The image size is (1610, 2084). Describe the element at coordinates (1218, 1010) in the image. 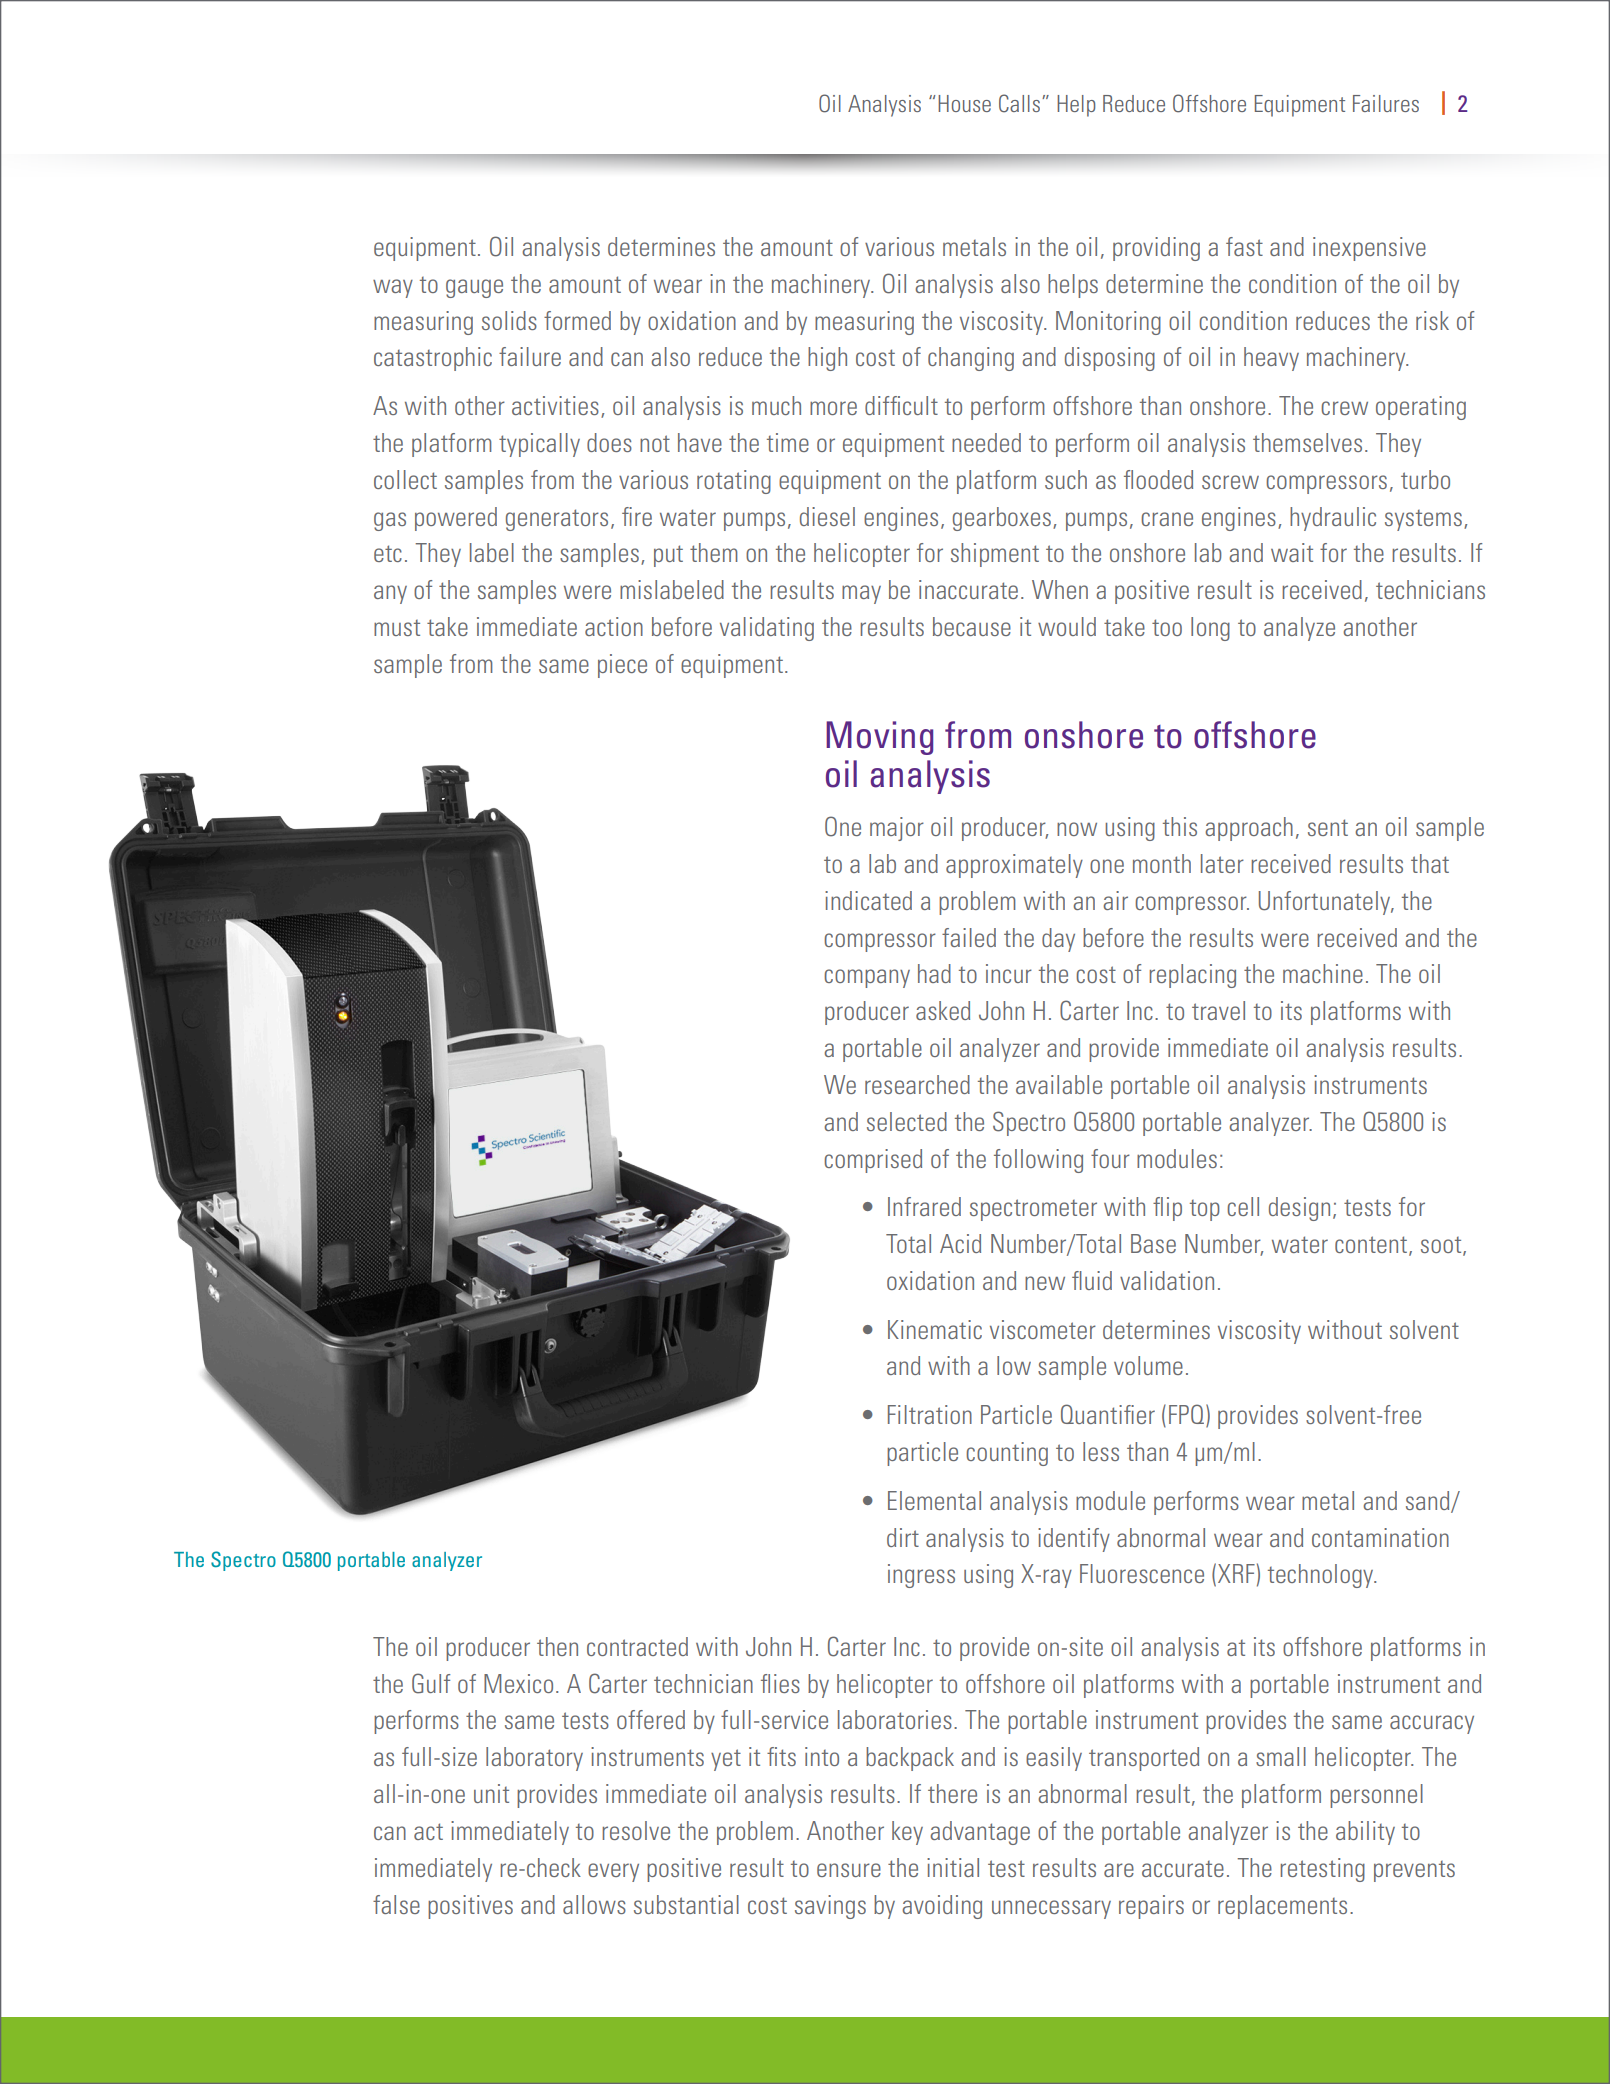

I see `travel` at that location.
